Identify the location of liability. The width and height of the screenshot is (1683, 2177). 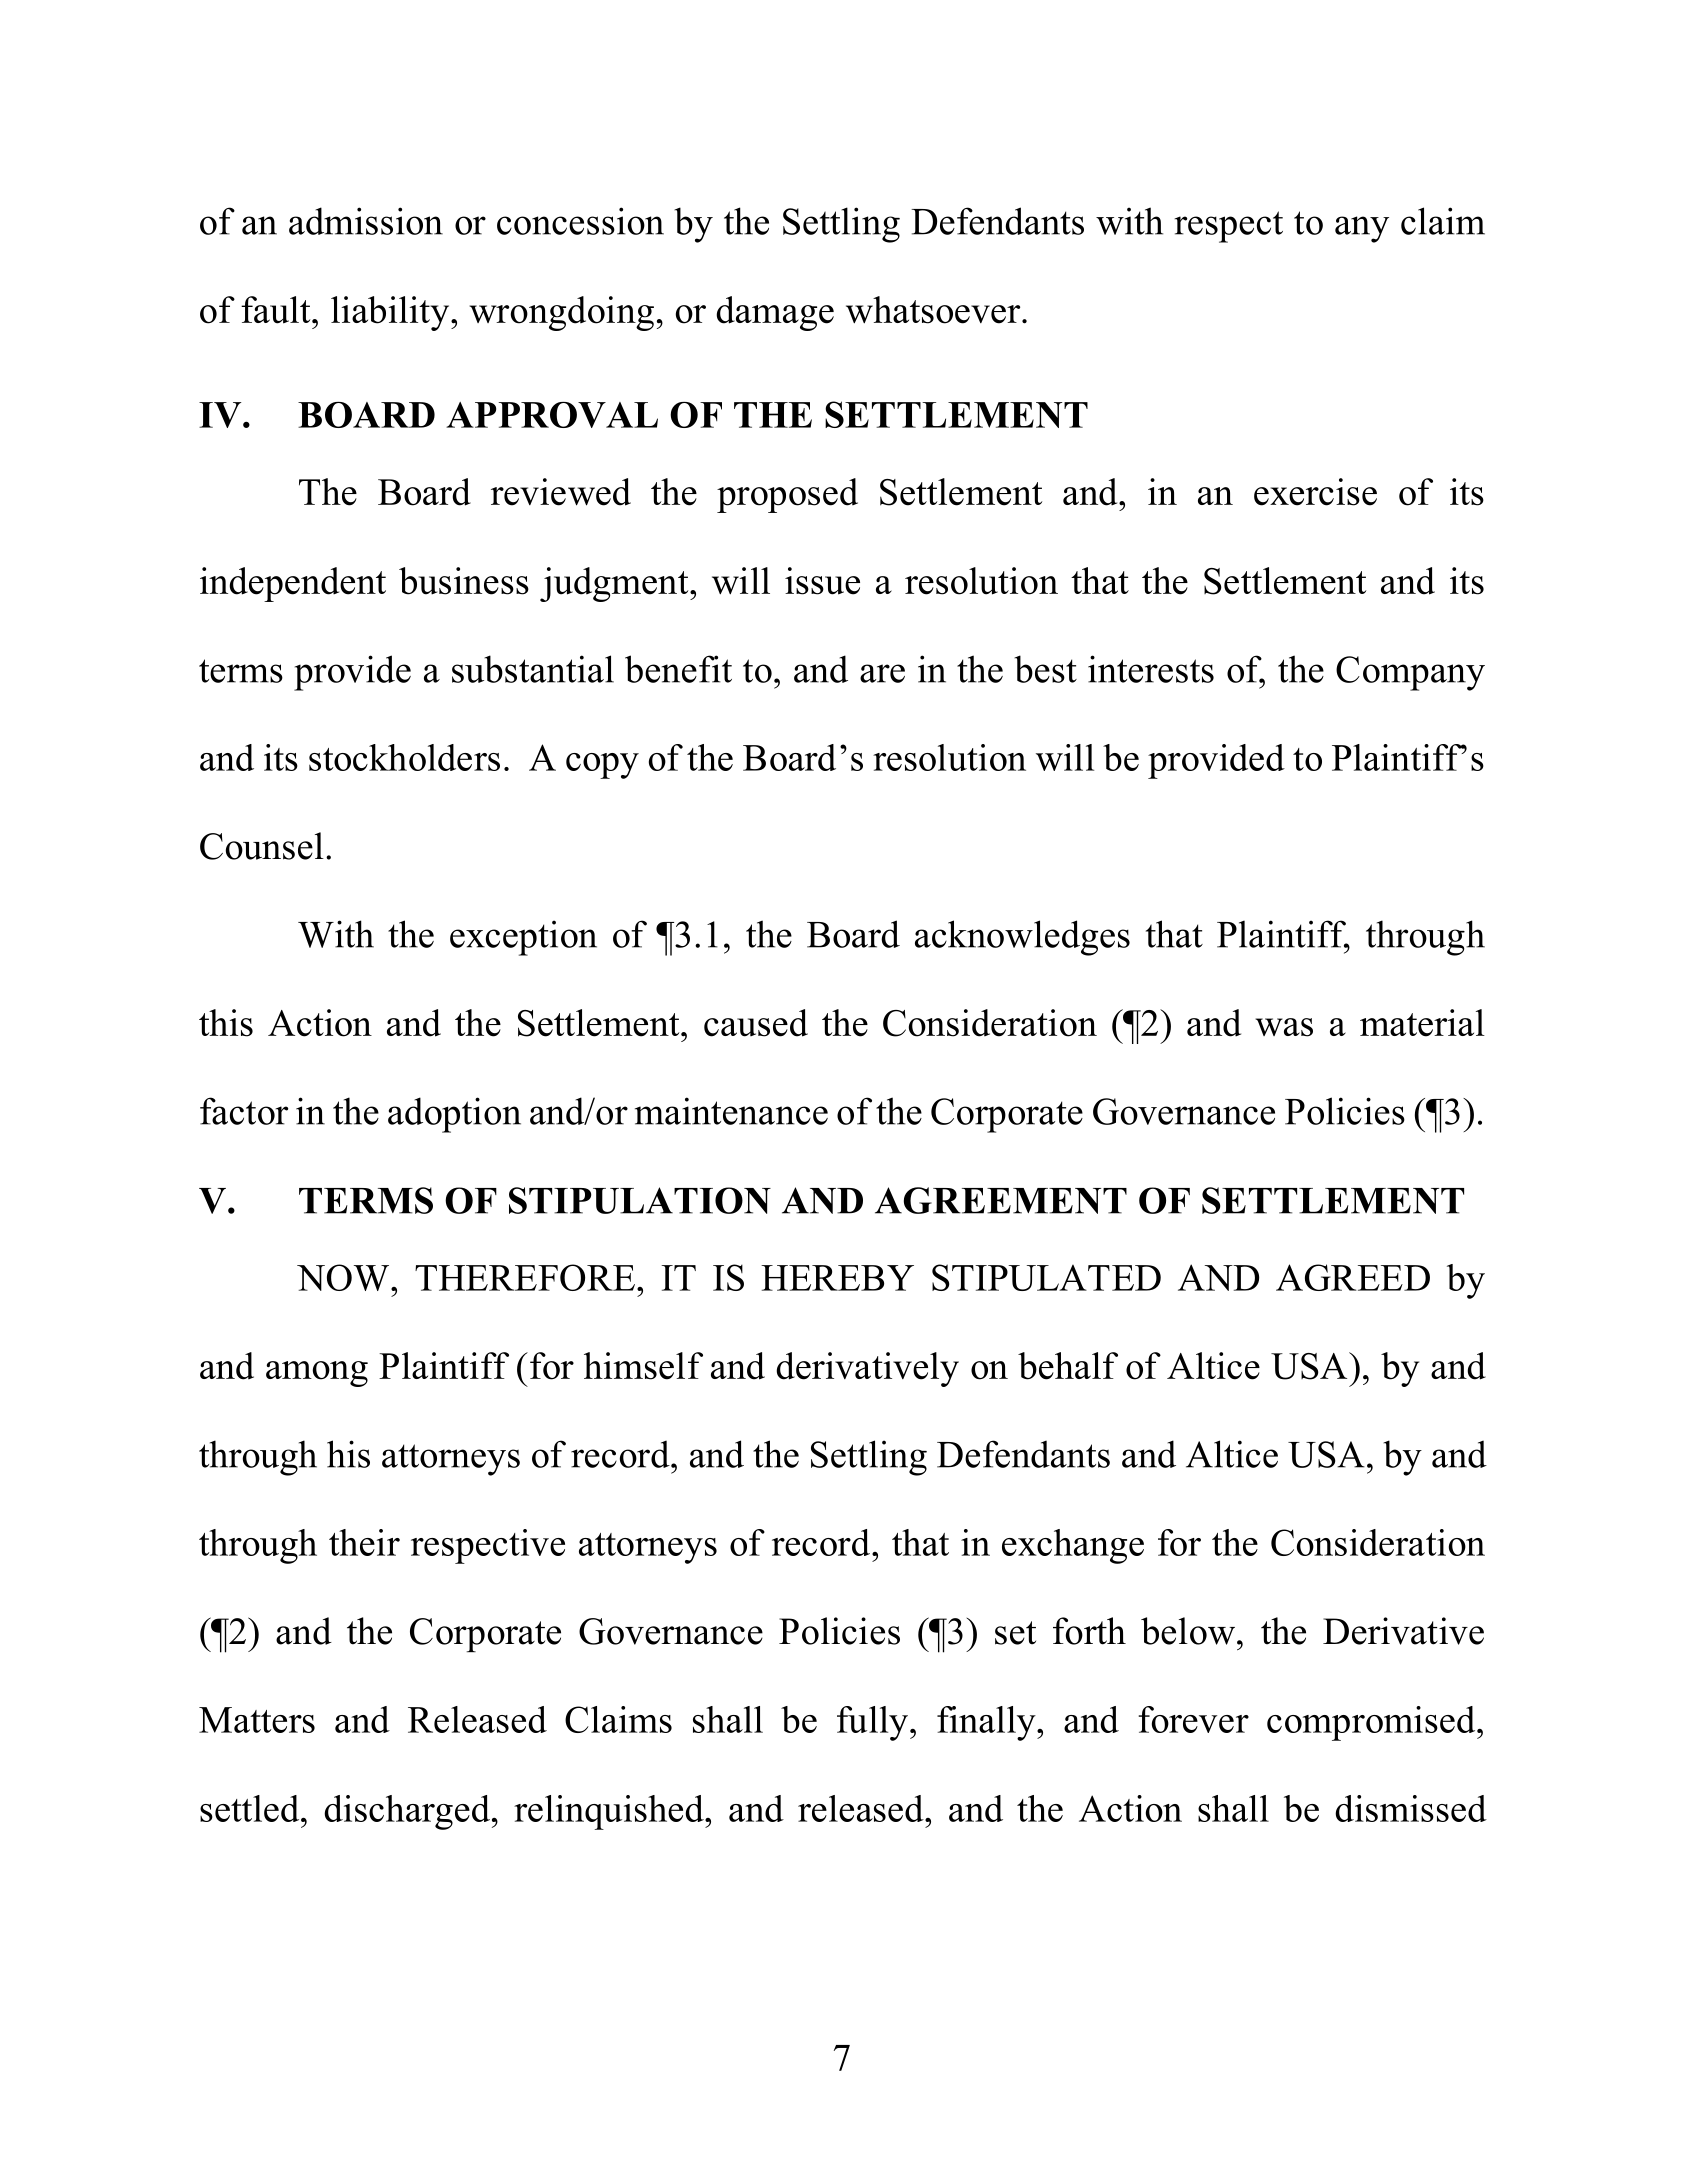
(391, 313).
